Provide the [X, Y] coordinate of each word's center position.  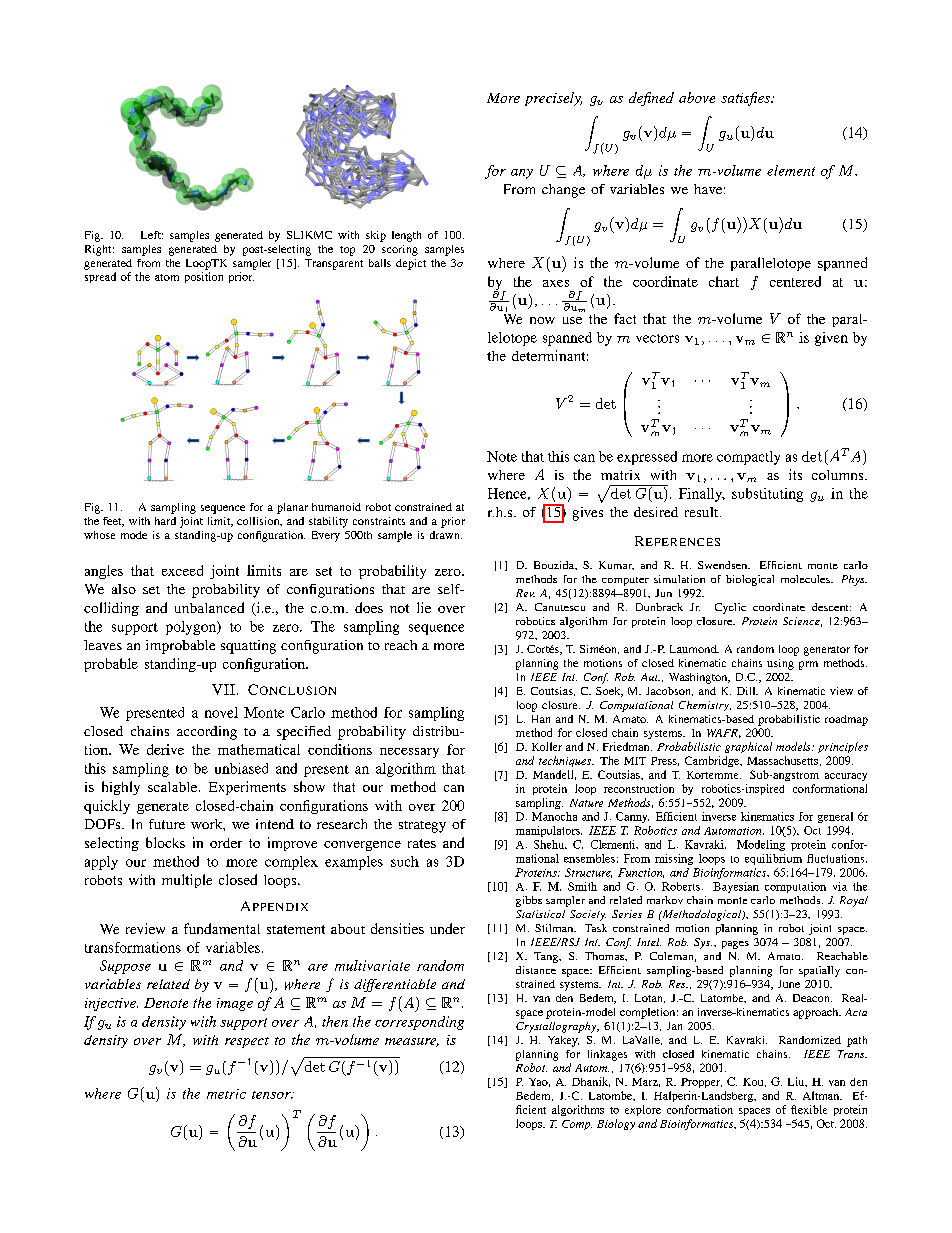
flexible [809, 1109]
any [522, 174]
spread [100, 277]
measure [412, 1042]
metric [226, 1094]
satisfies [746, 99]
